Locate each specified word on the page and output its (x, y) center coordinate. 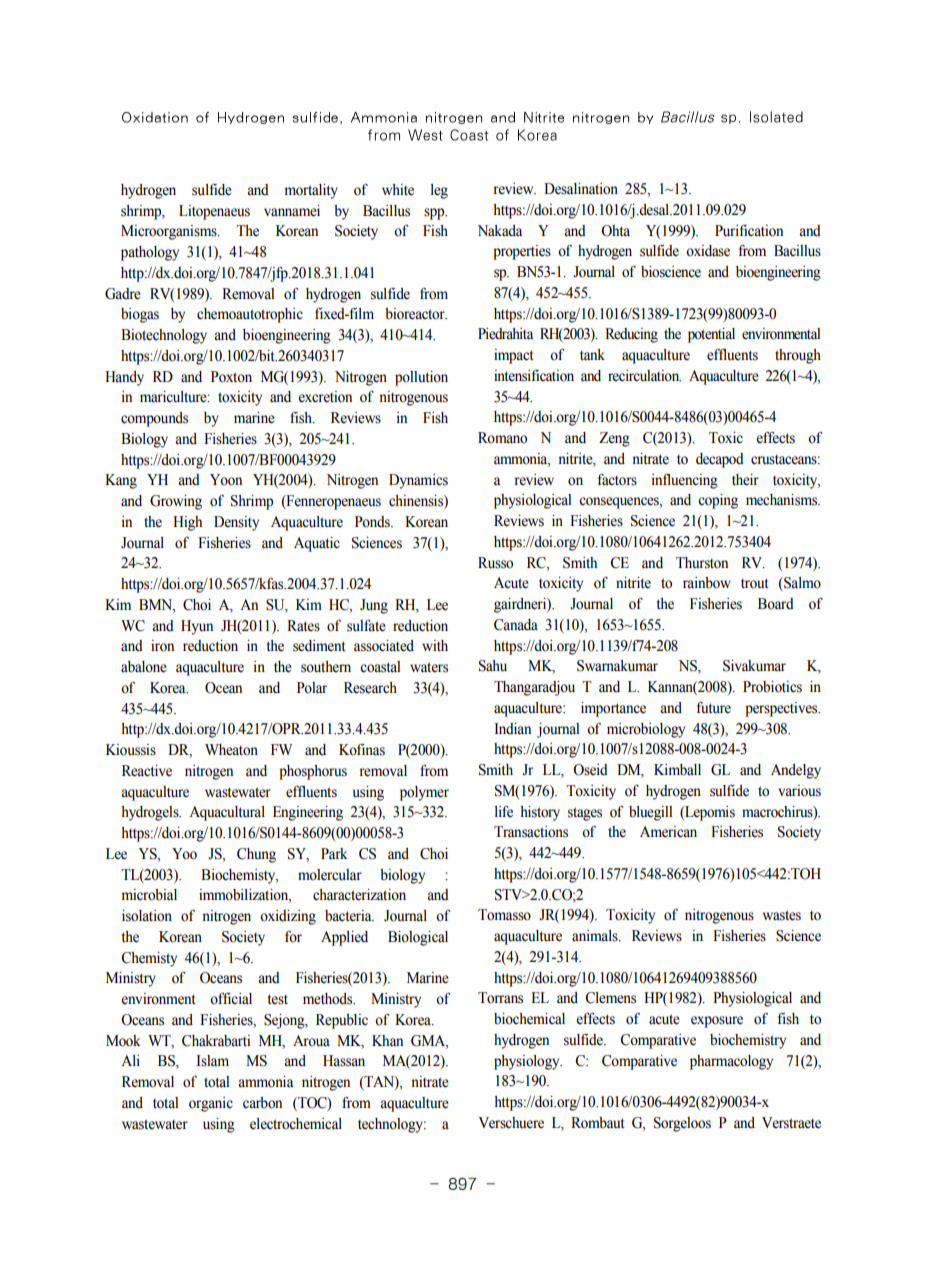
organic (211, 1104)
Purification (749, 231)
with (435, 645)
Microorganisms (170, 232)
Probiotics (772, 687)
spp (435, 214)
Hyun (197, 627)
